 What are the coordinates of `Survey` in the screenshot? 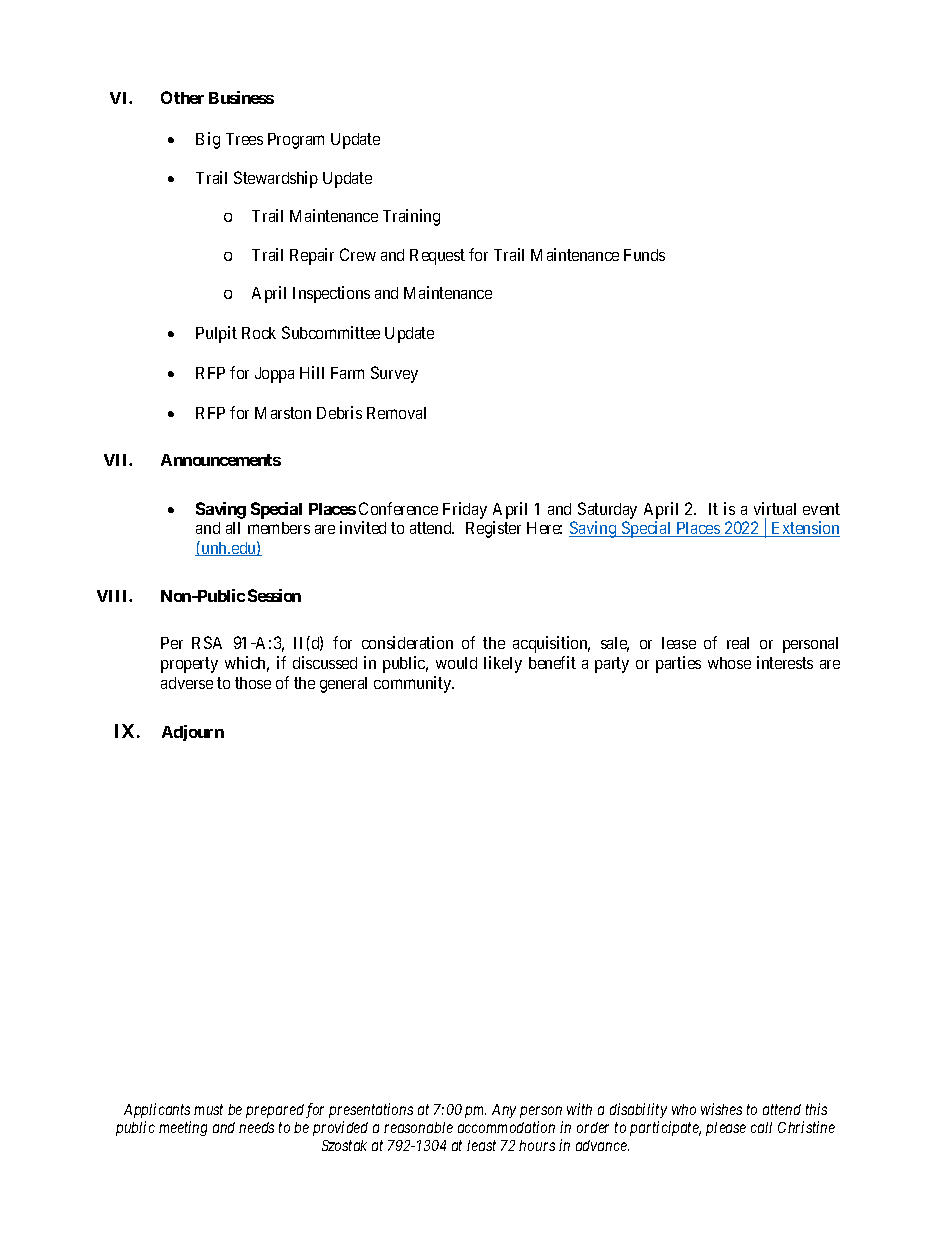 It's located at (394, 374).
